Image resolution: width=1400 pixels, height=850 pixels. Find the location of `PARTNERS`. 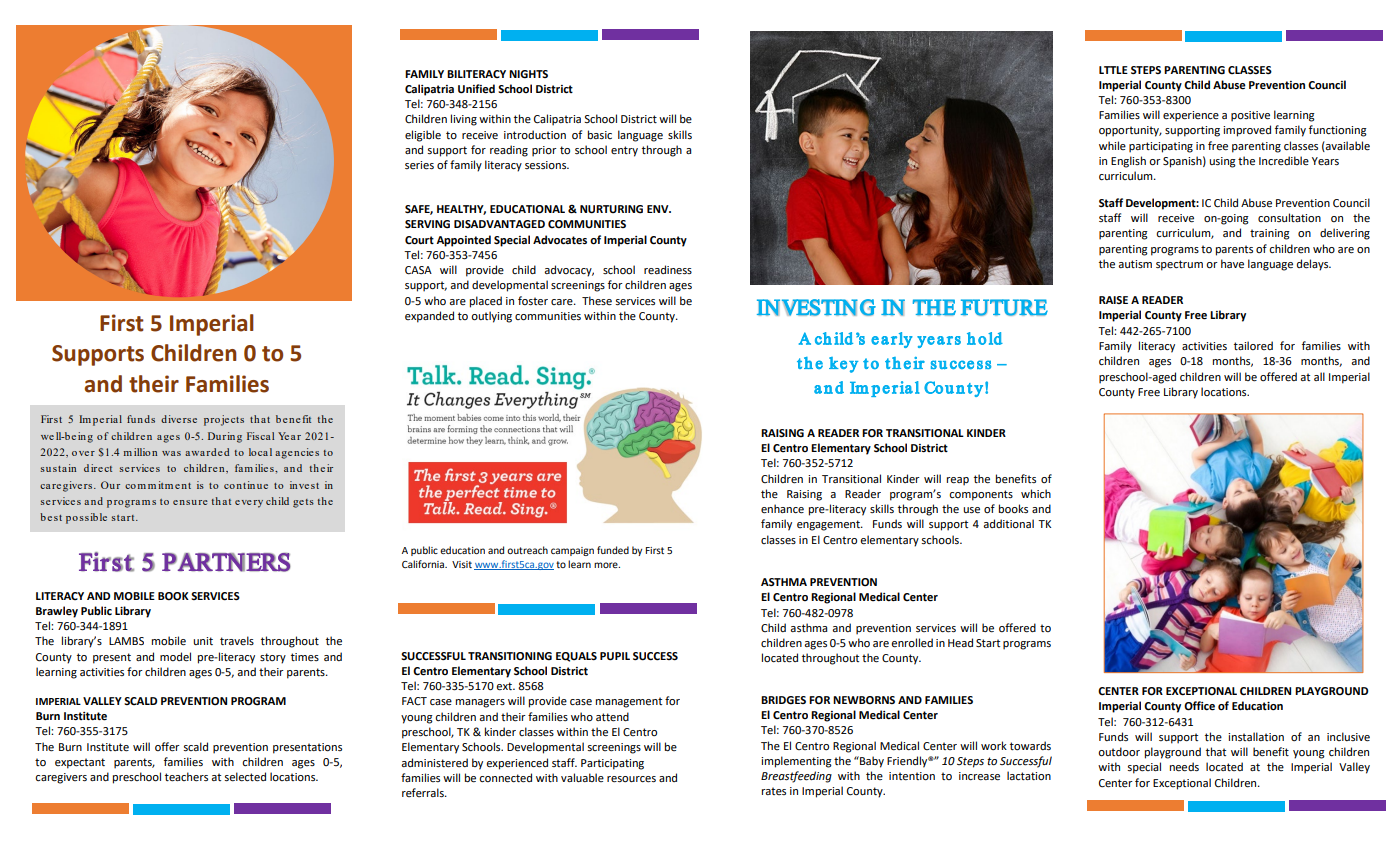

PARTNERS is located at coordinates (226, 562).
